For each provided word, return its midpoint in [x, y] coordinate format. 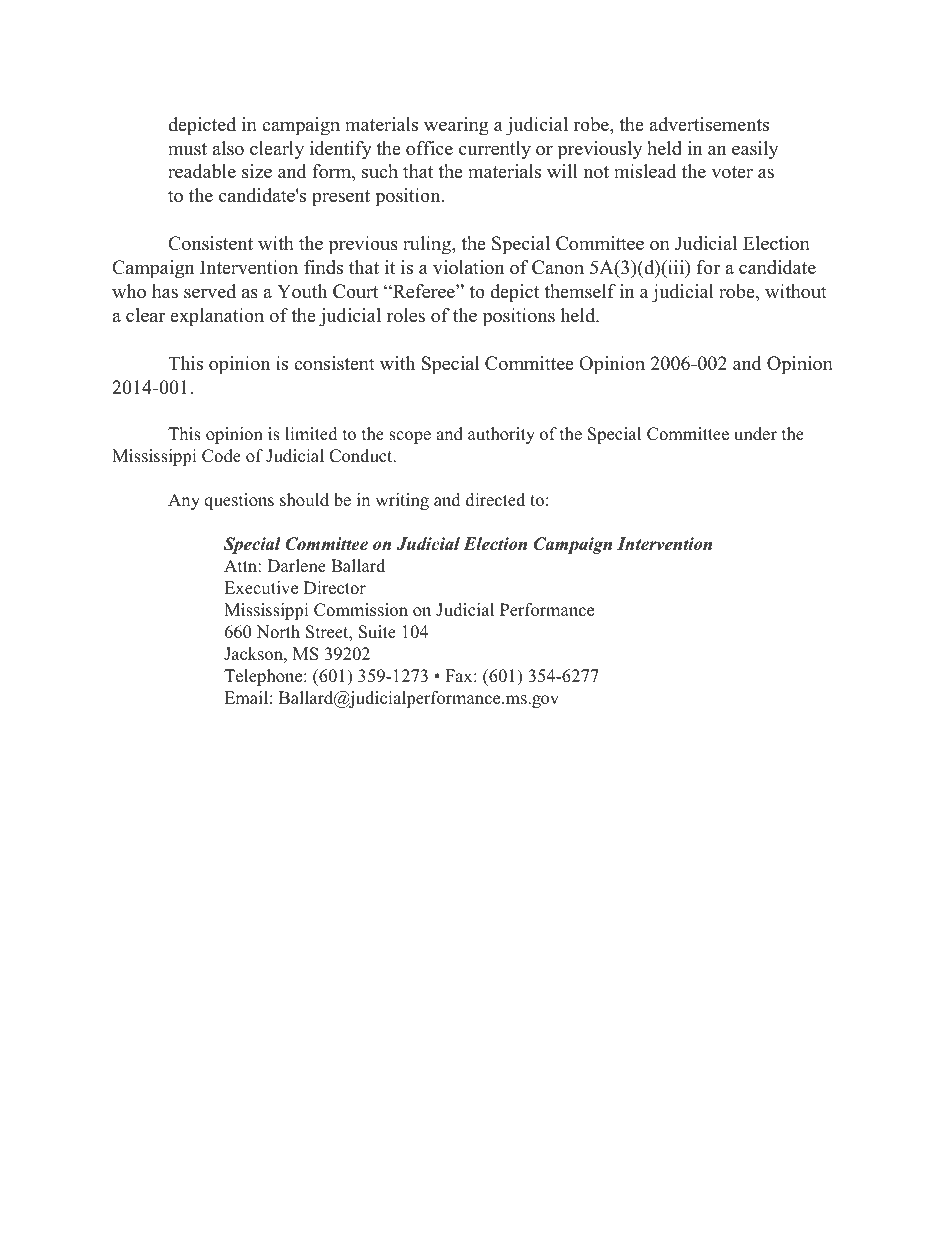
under [755, 434]
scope [410, 437]
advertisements [709, 124]
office [429, 148]
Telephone [264, 677]
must [187, 149]
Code [221, 456]
